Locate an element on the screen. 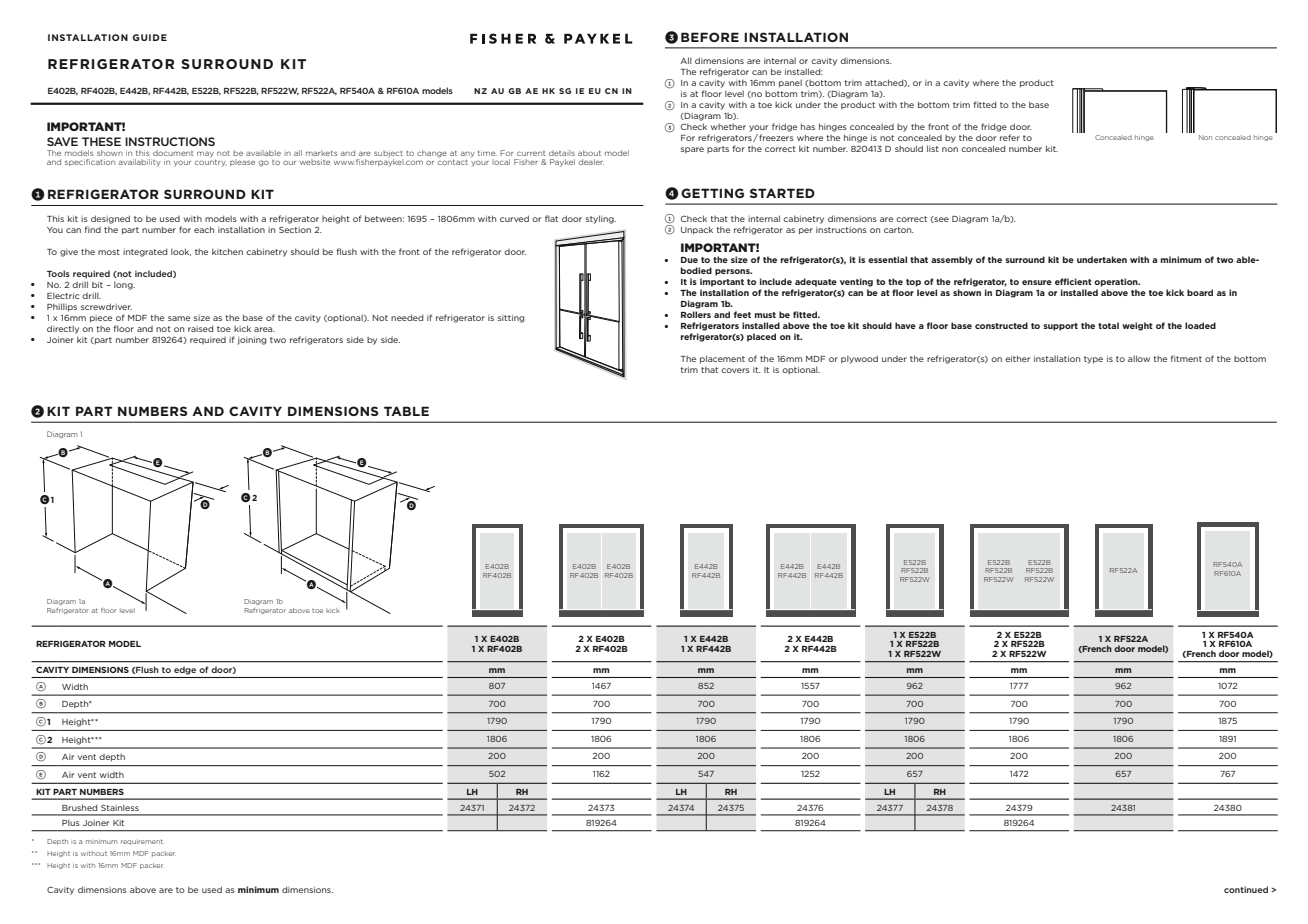 The height and width of the screenshot is (924, 1308). efficient is located at coordinates (1073, 281).
